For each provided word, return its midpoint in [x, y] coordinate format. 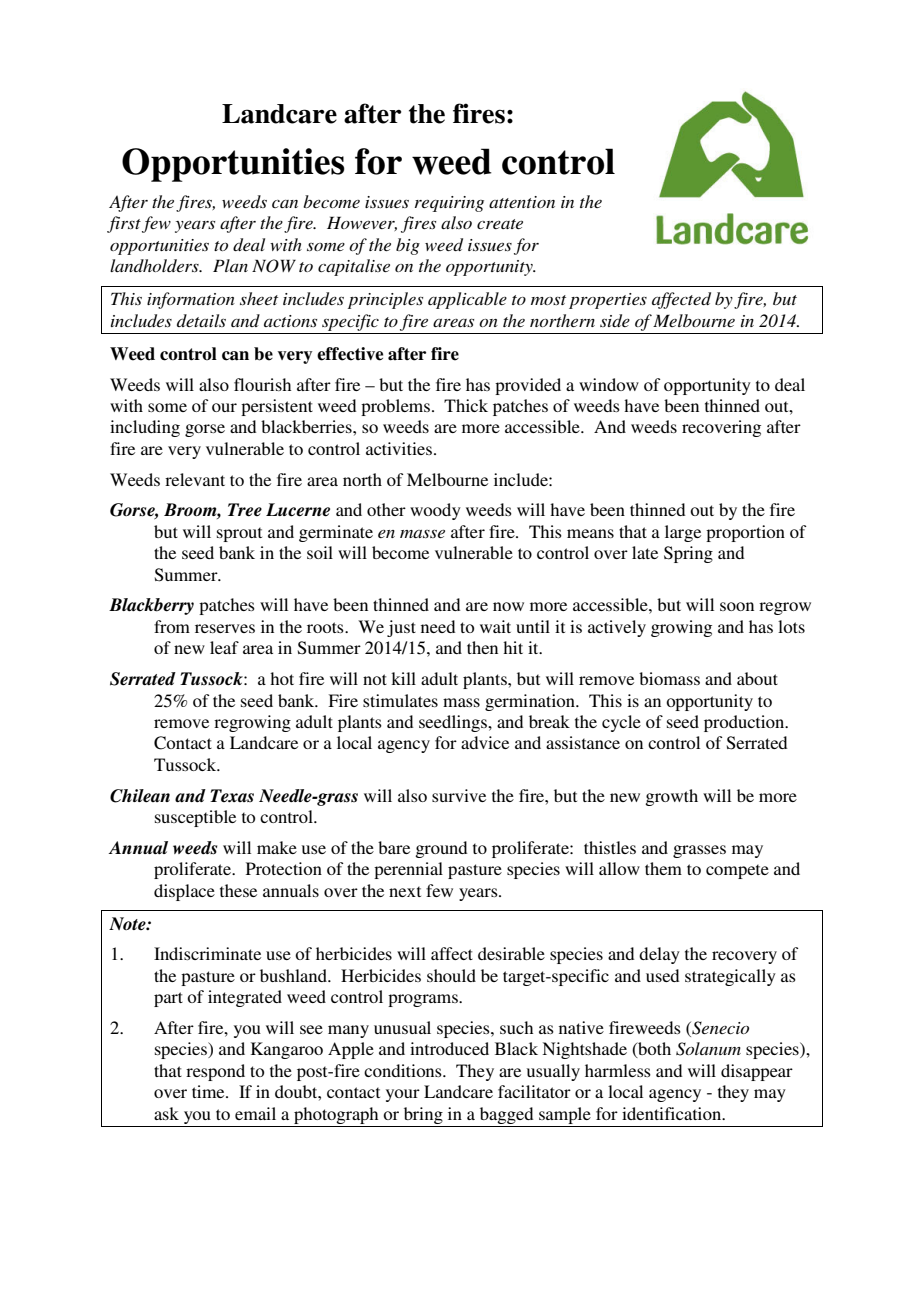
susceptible [195, 818]
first [124, 224]
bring [423, 1115]
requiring [449, 204]
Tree [245, 510]
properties [608, 301]
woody [435, 511]
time [209, 1091]
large [683, 533]
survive [459, 795]
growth [671, 797]
